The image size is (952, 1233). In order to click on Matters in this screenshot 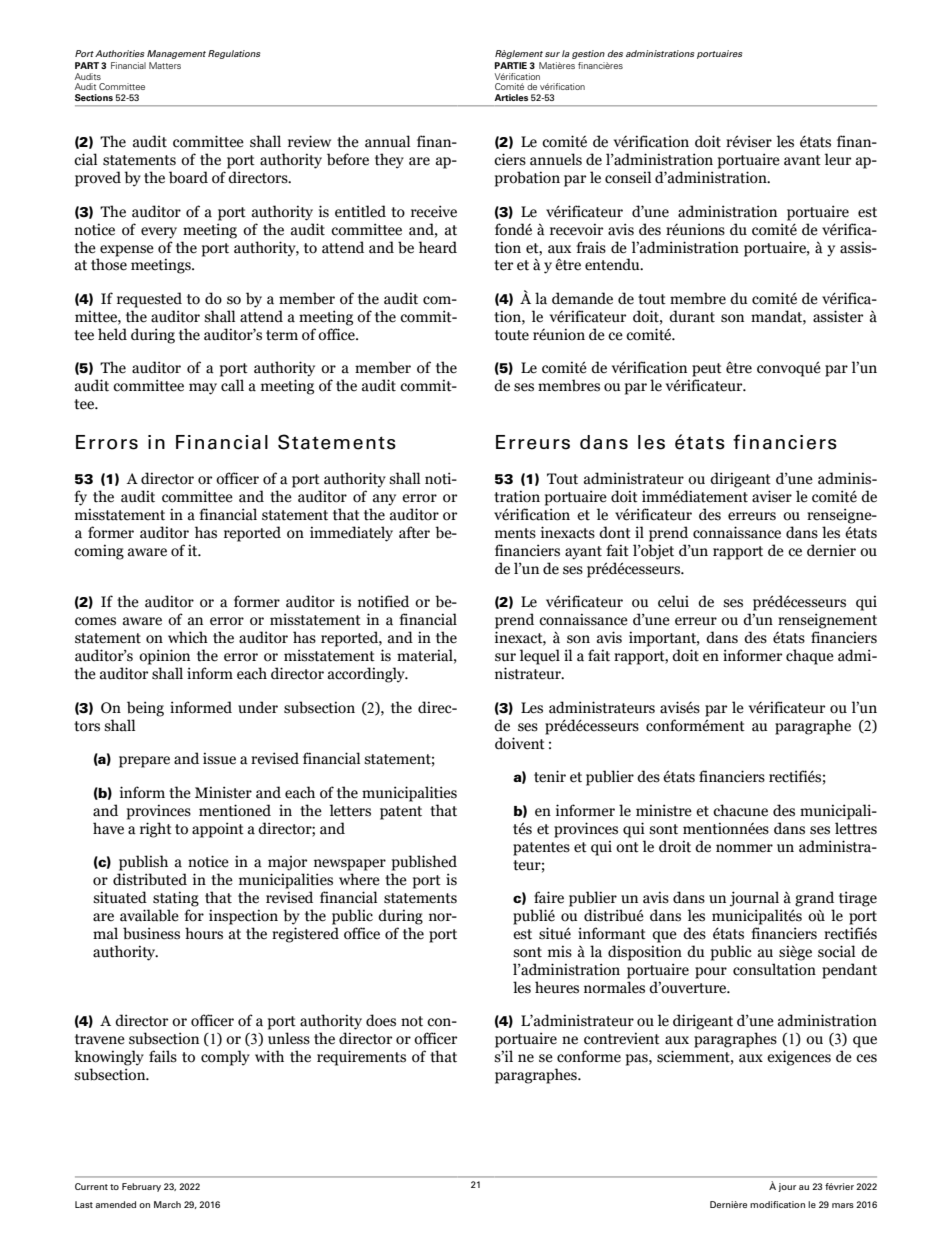, I will do `click(165, 65)`.
